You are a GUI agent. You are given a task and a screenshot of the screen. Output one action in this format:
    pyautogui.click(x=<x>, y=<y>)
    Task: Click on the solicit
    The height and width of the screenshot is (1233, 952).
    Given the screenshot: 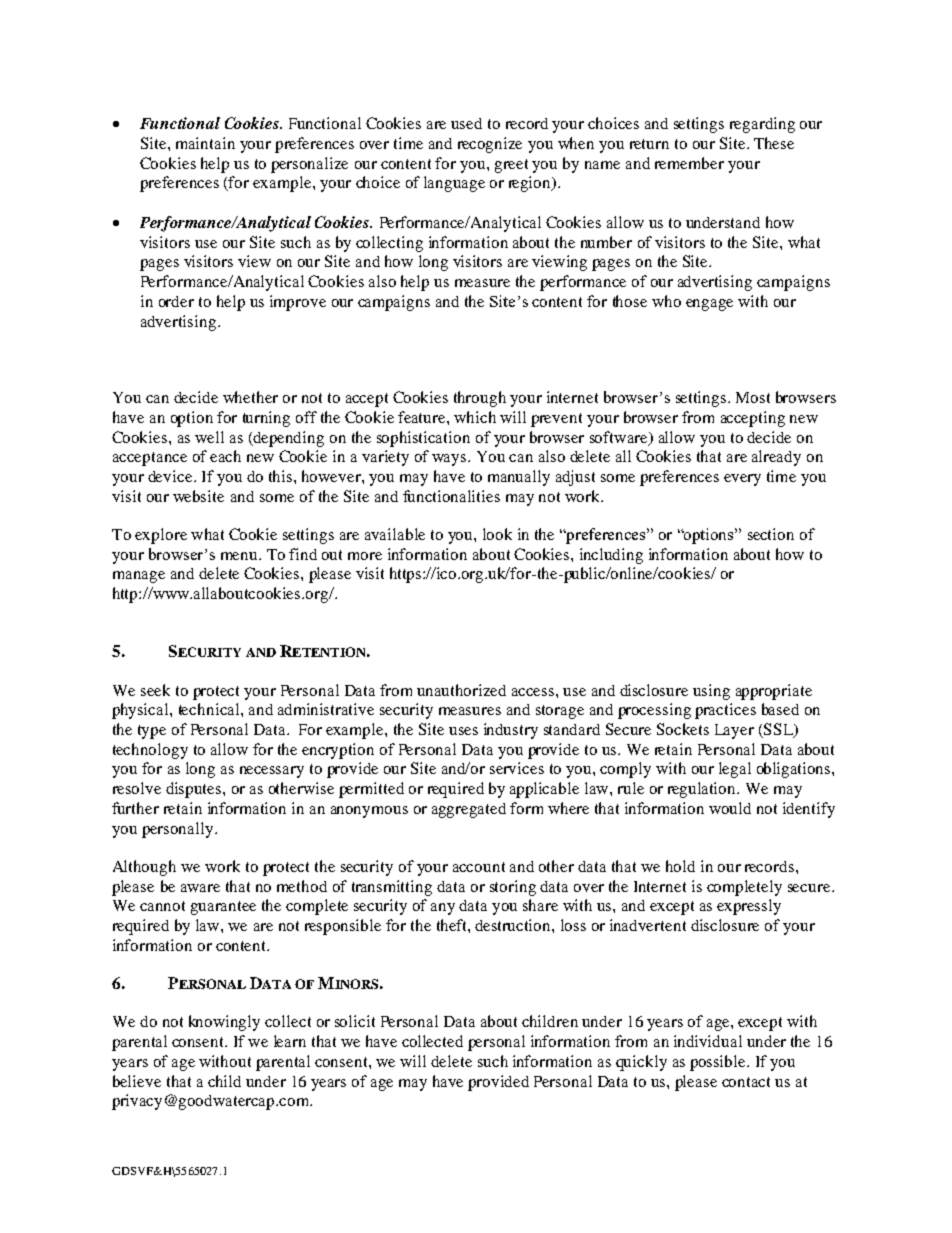 What is the action you would take?
    pyautogui.click(x=355, y=1021)
